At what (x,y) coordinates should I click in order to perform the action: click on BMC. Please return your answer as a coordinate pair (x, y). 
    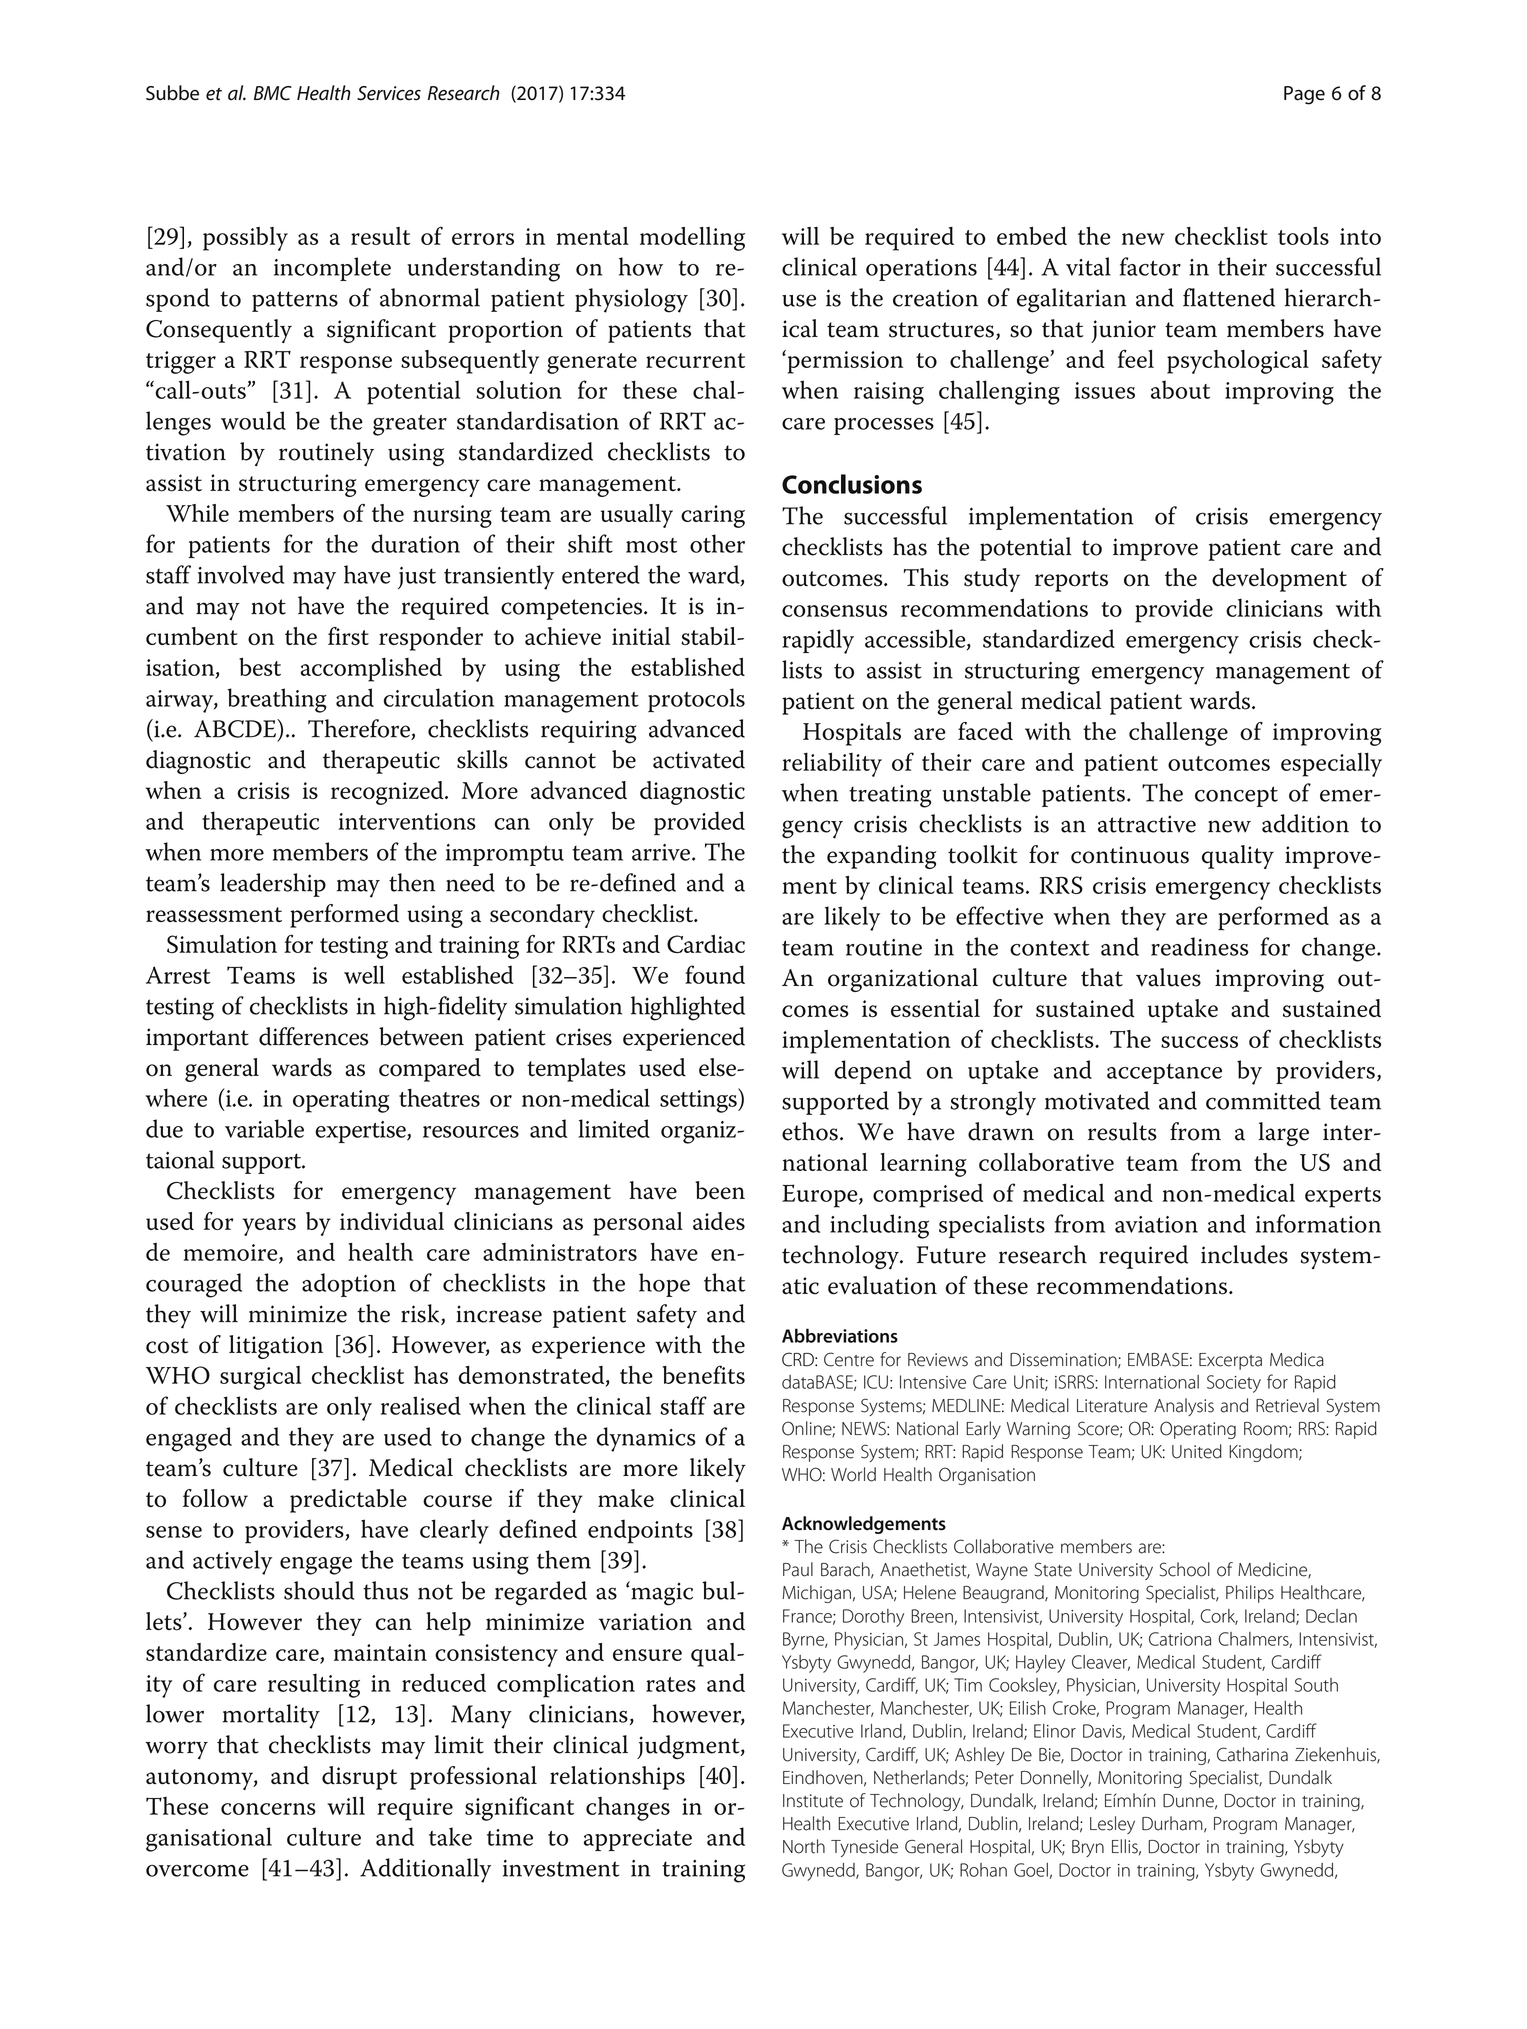
    Looking at the image, I should click on (273, 93).
